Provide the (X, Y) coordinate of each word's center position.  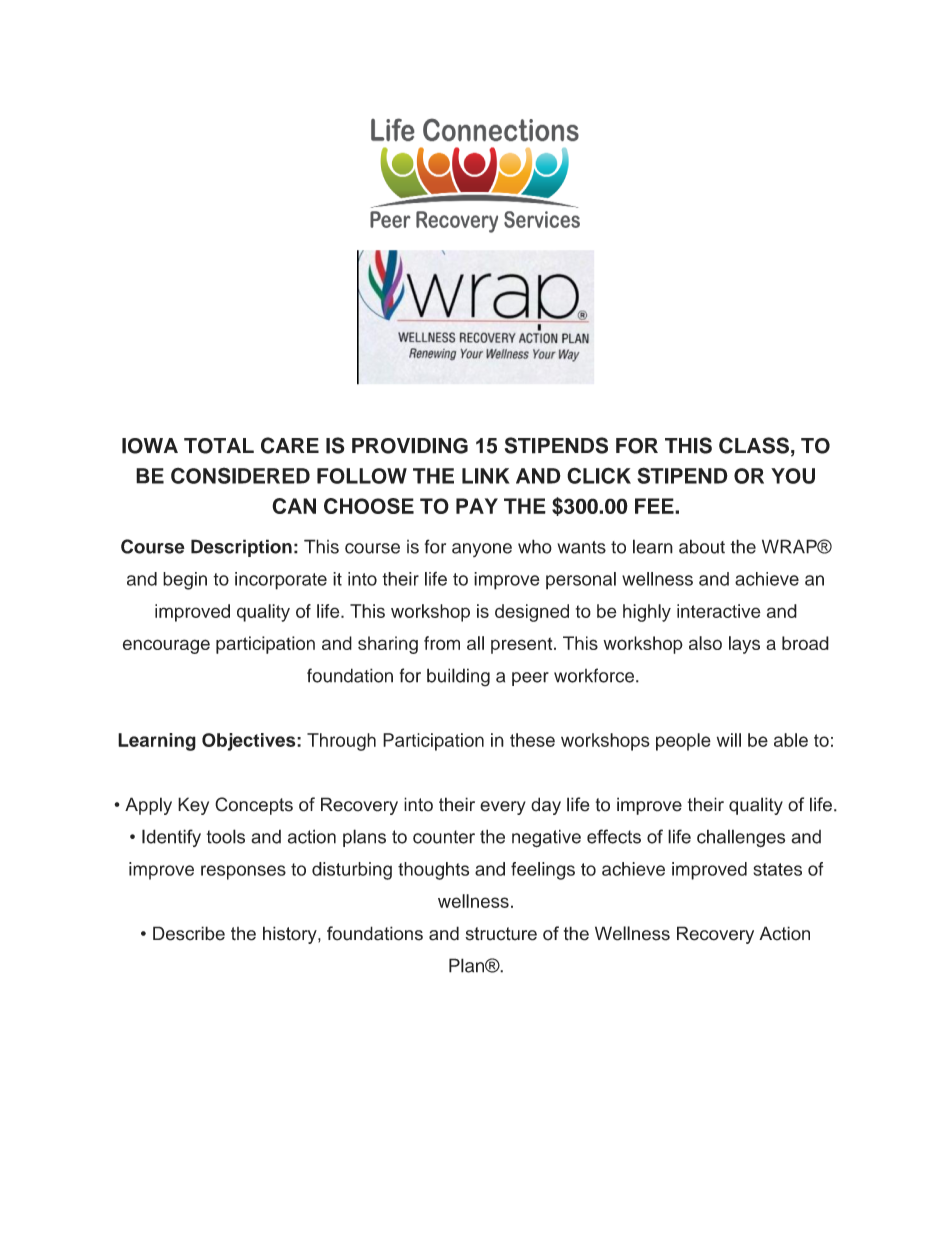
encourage (166, 646)
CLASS (754, 445)
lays (744, 645)
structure (501, 934)
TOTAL (219, 446)
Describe (189, 933)
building (458, 677)
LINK (486, 476)
